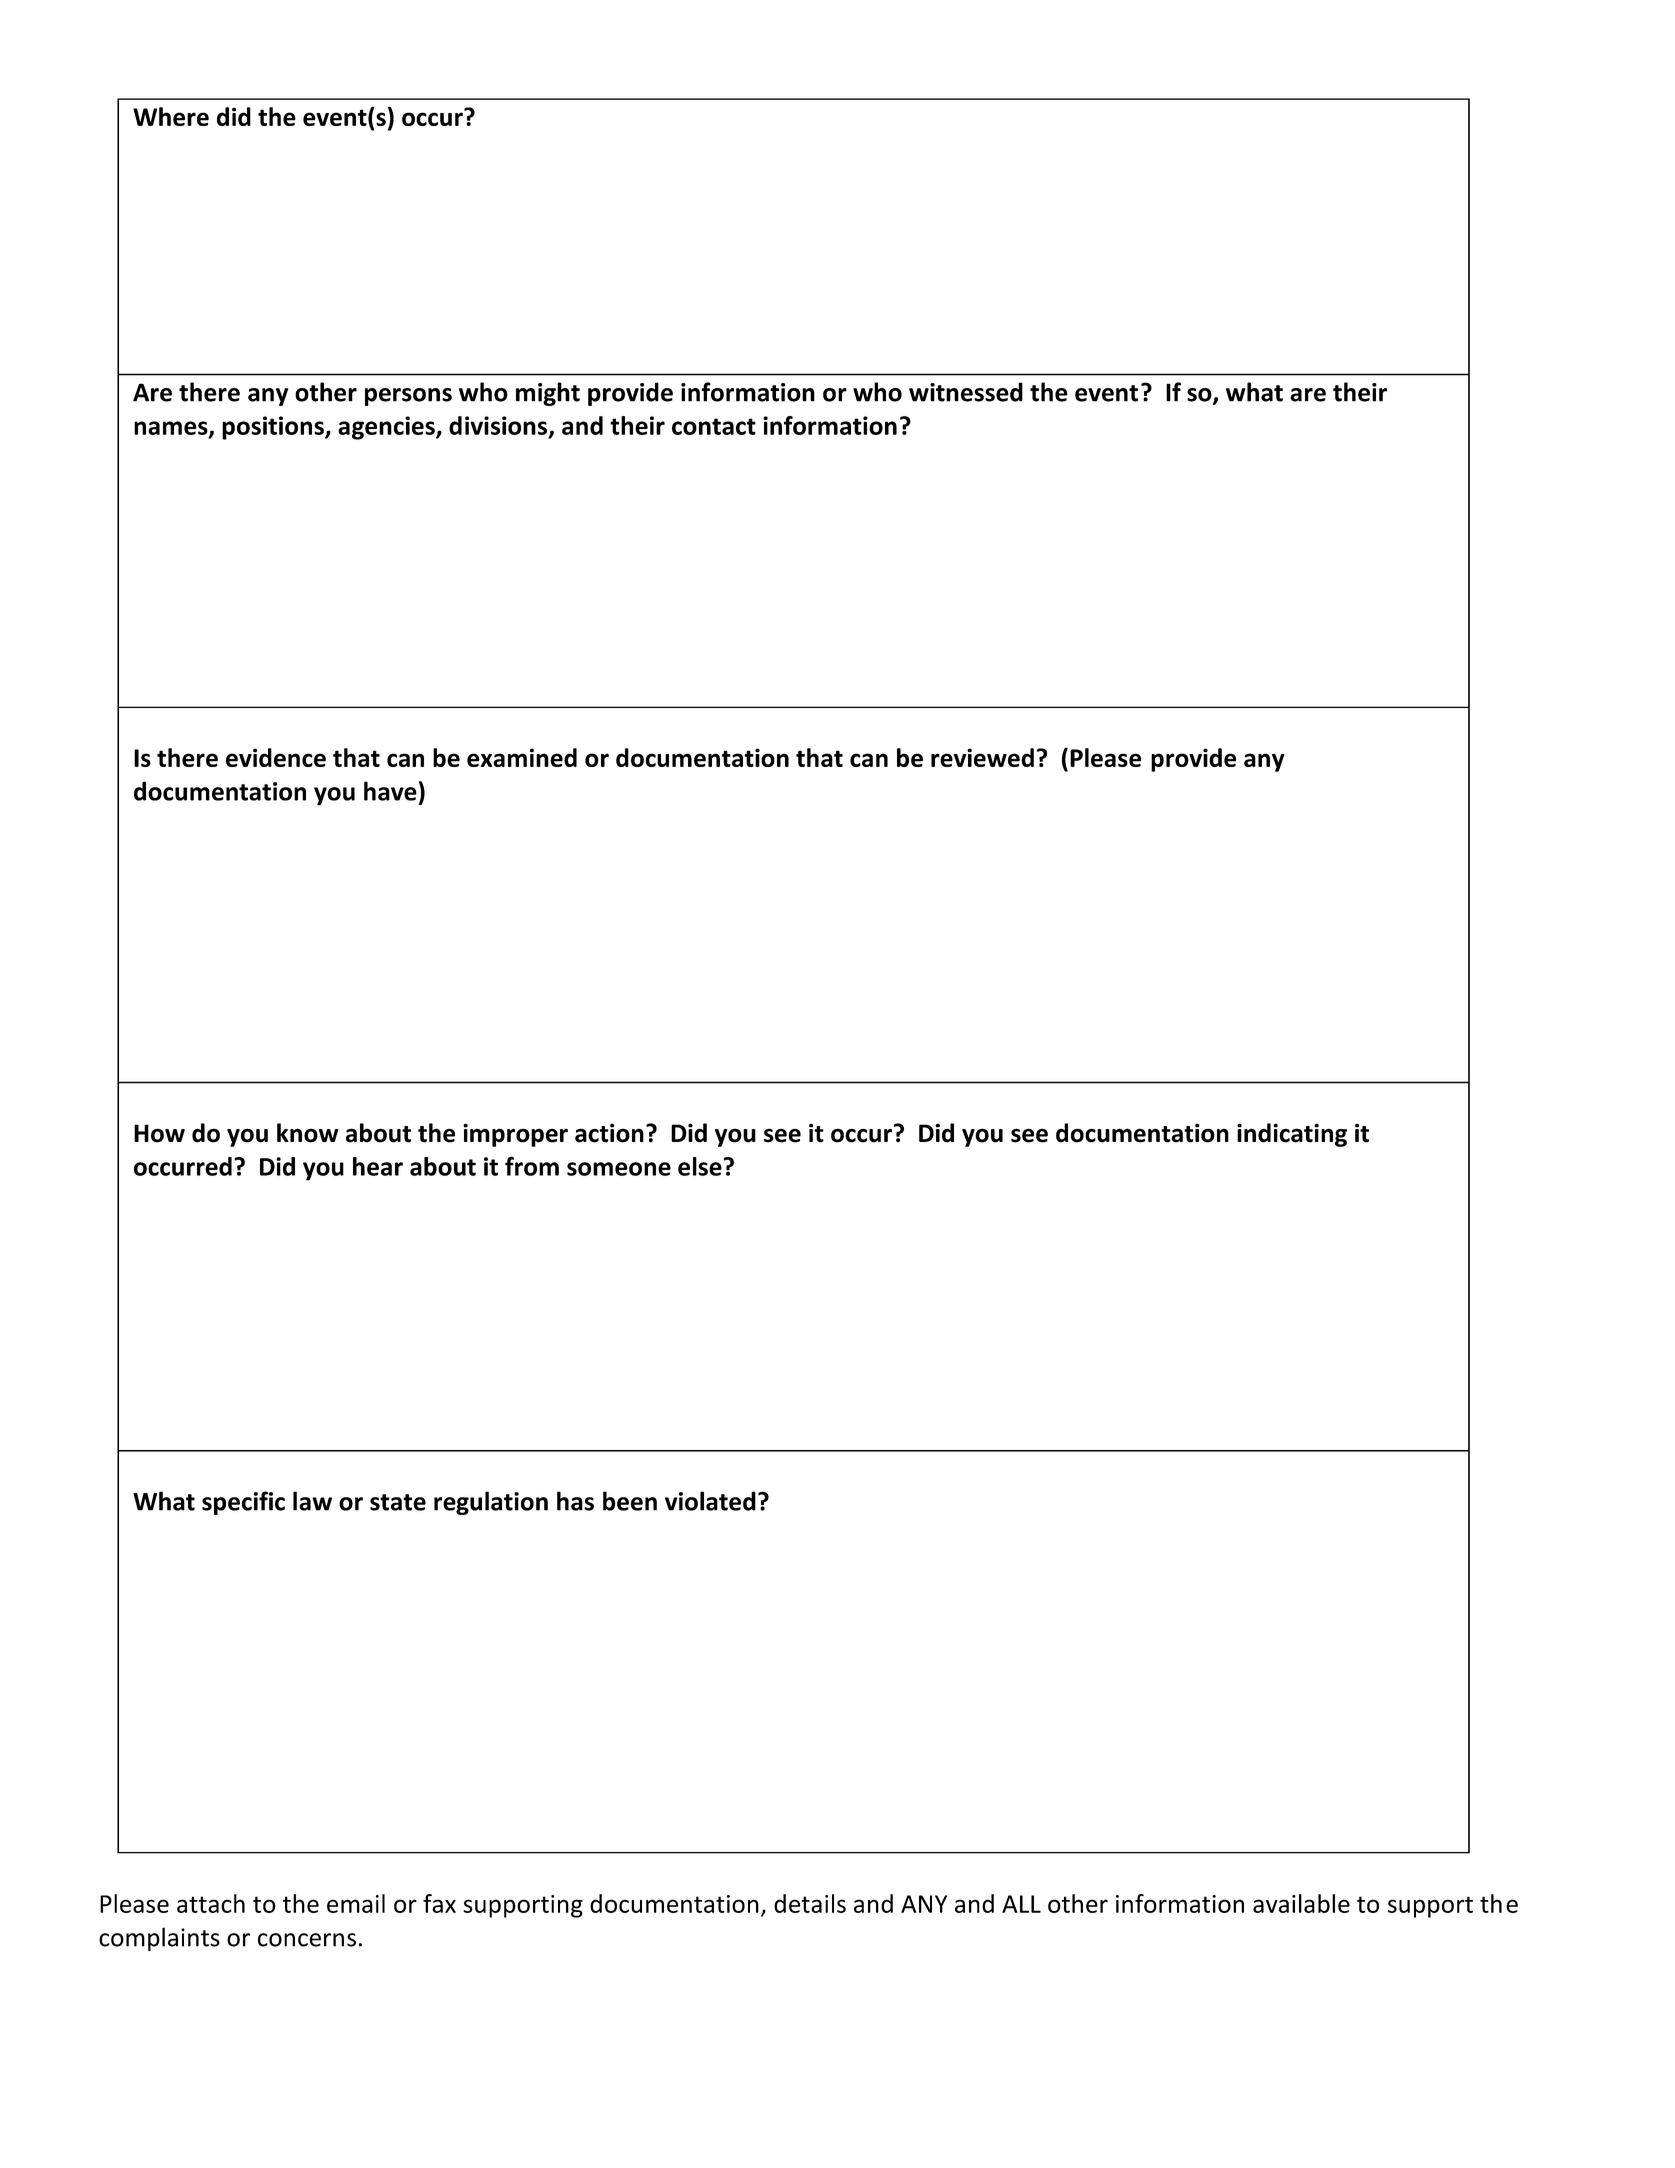  Describe the element at coordinates (710, 1501) in the document. I see `violated` at that location.
